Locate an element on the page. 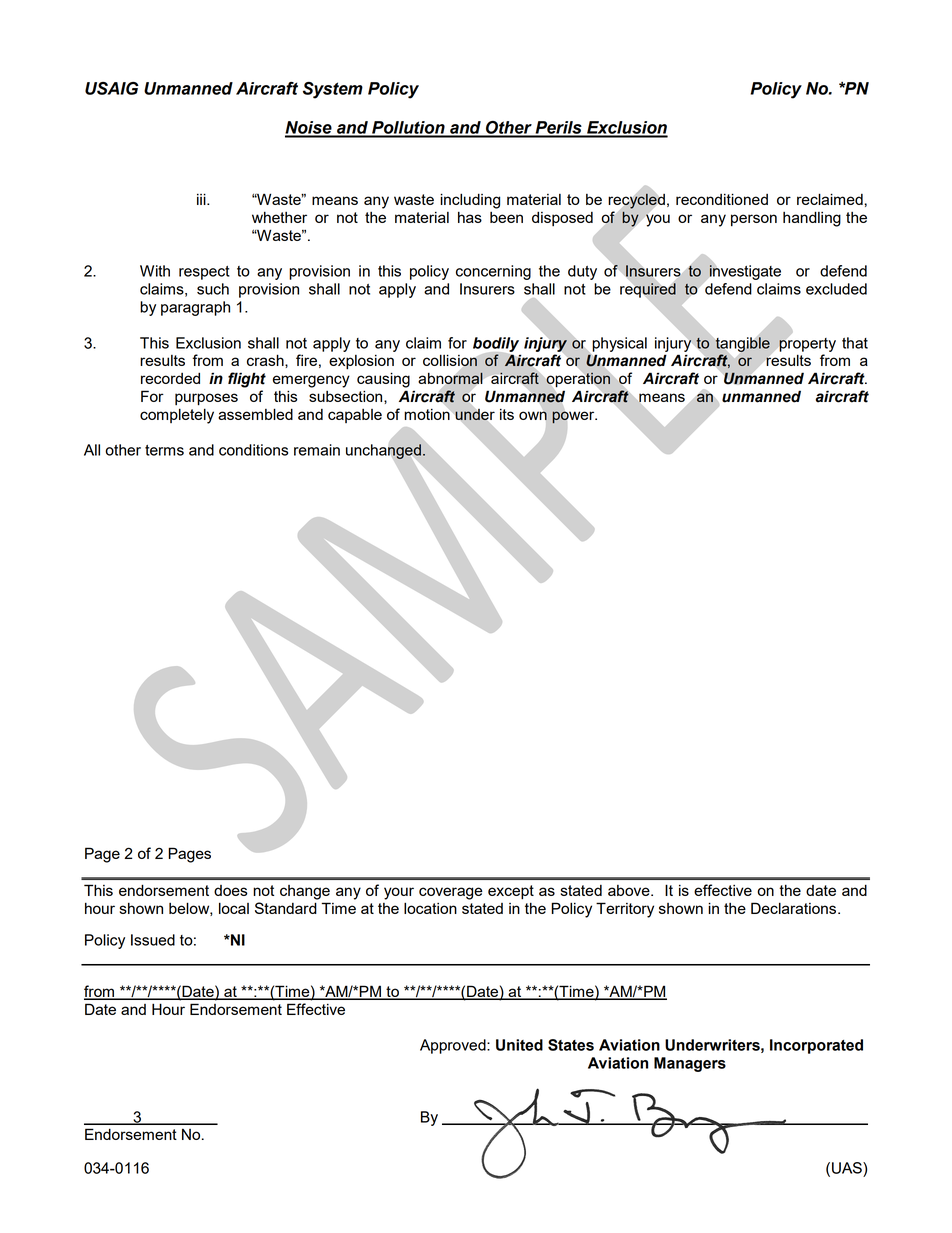  United is located at coordinates (519, 1045).
